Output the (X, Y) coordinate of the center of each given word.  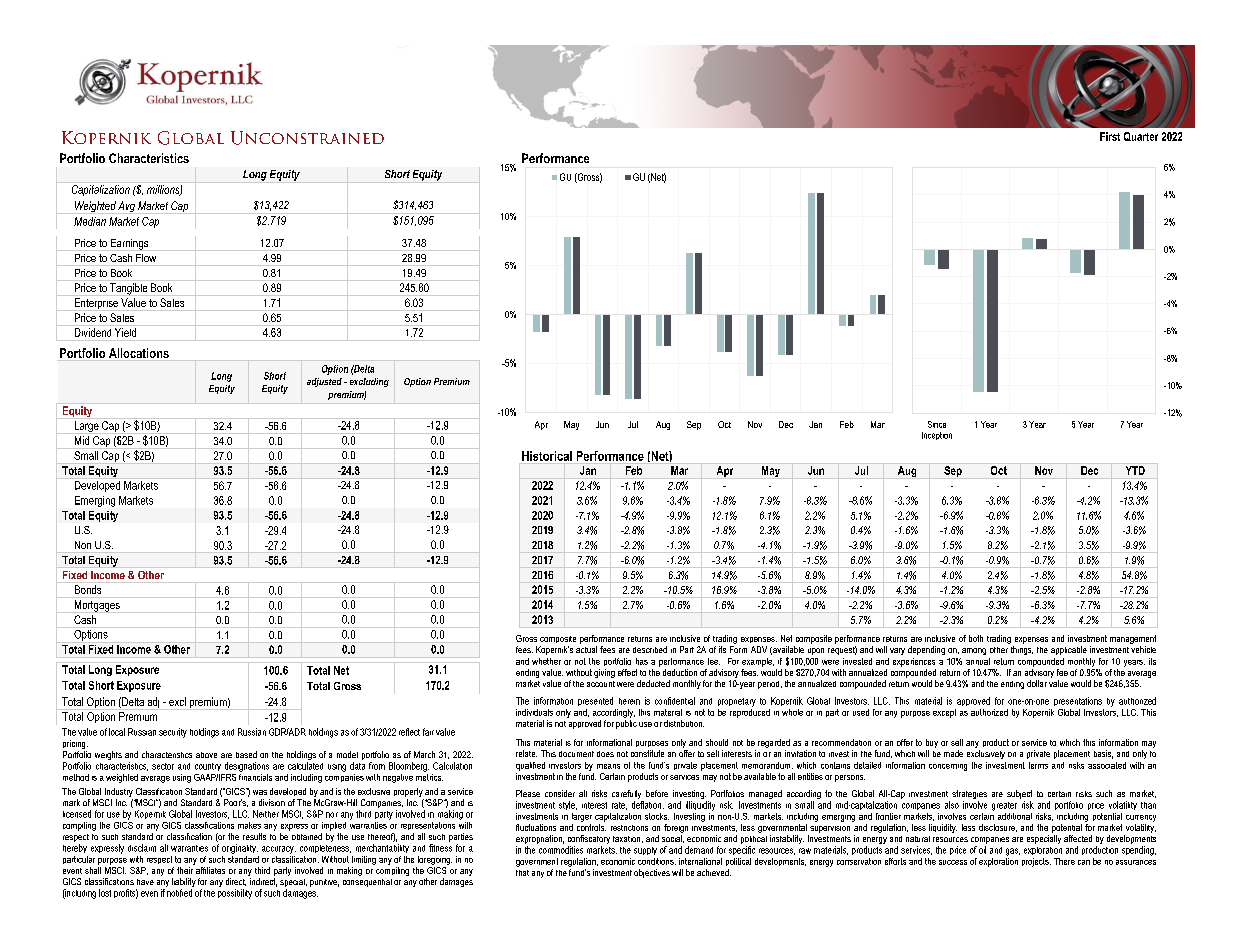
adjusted (324, 382)
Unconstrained (307, 138)
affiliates (209, 869)
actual (586, 649)
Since (937, 424)
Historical (547, 456)
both (976, 638)
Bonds (88, 589)
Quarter (1141, 136)
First (1110, 136)
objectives (652, 873)
